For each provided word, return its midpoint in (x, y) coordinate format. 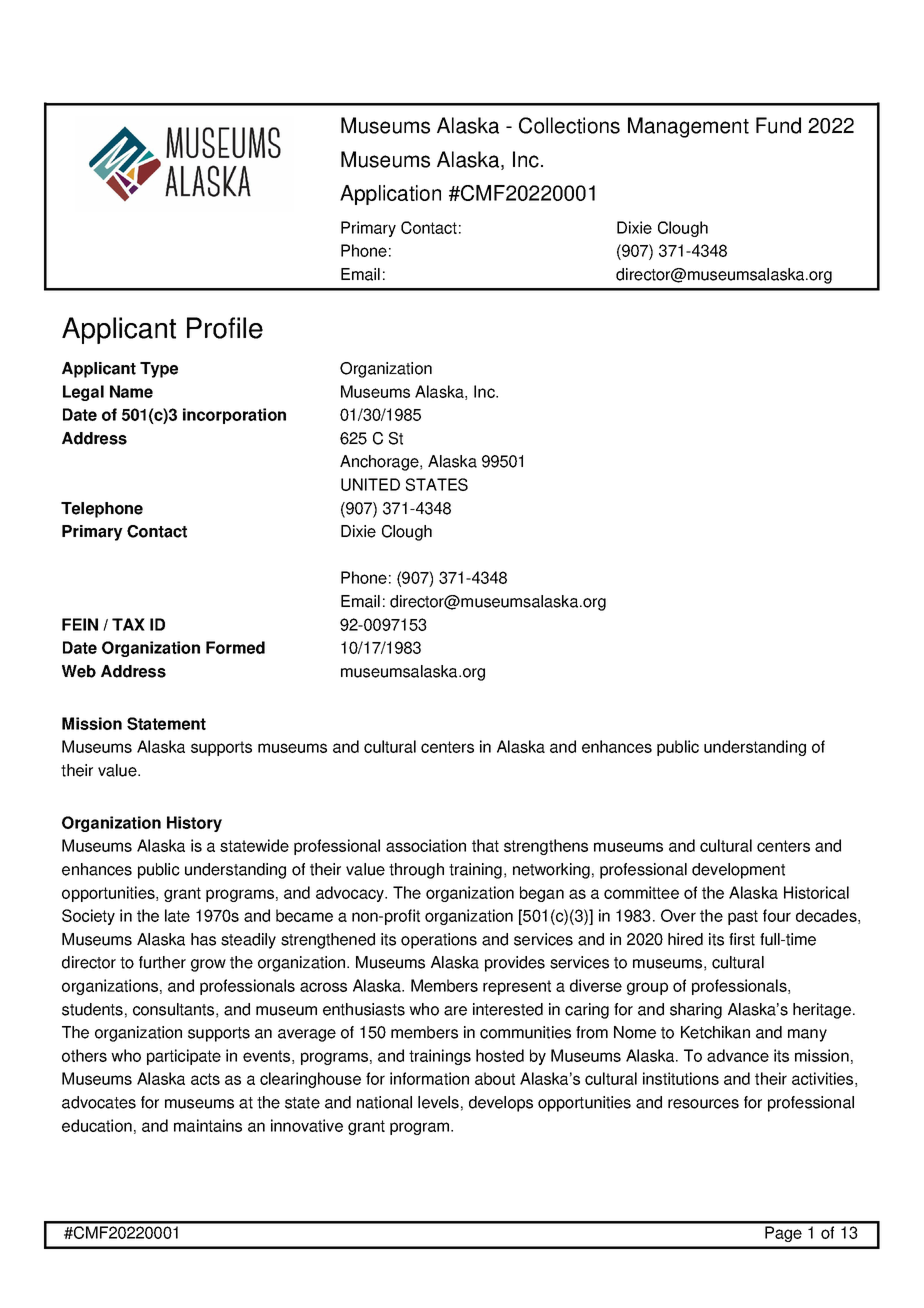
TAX (128, 624)
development (738, 871)
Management (688, 127)
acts (205, 1079)
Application (390, 195)
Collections (569, 125)
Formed (235, 647)
